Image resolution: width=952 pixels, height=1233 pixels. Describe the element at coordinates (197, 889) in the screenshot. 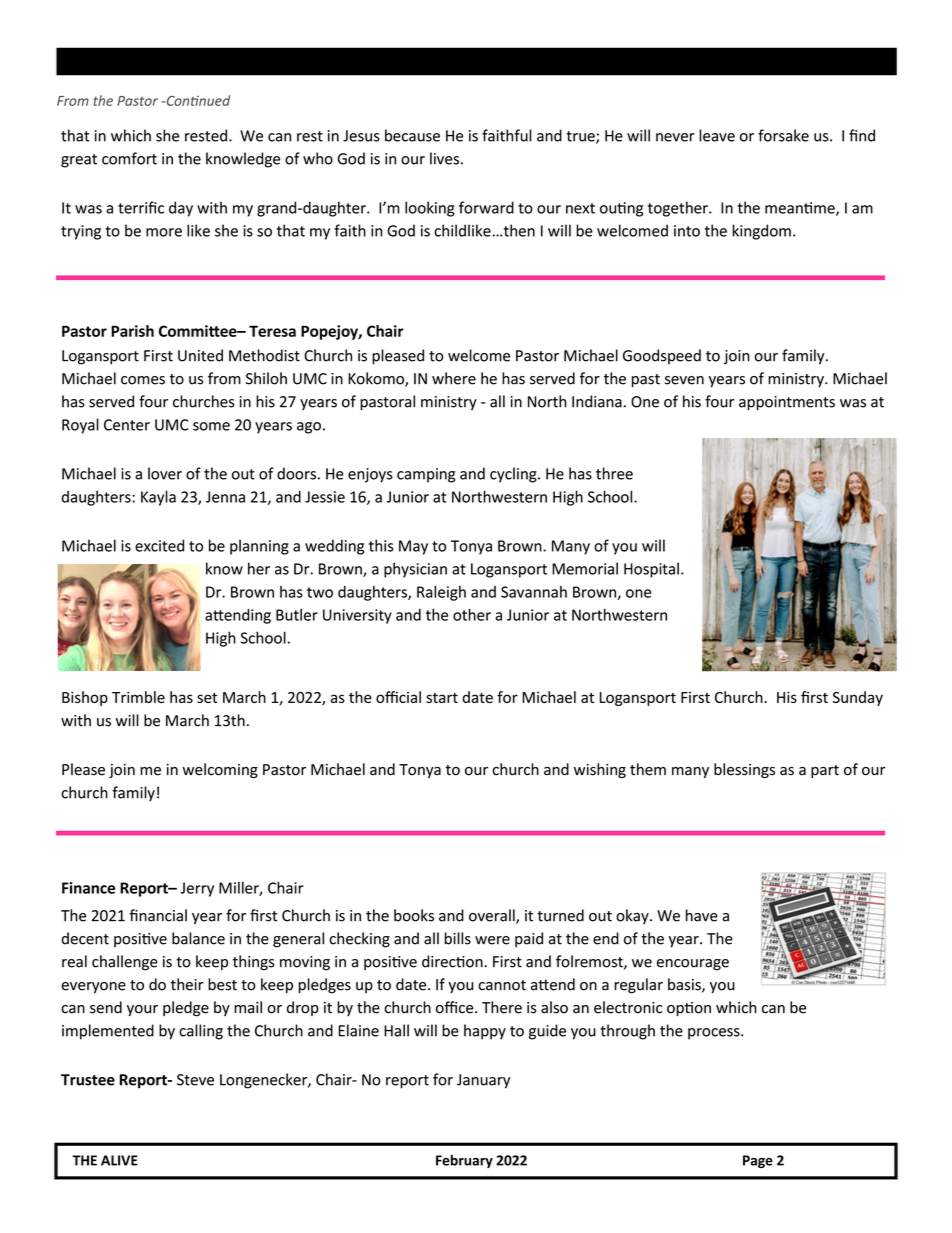

I see `Jerry` at that location.
